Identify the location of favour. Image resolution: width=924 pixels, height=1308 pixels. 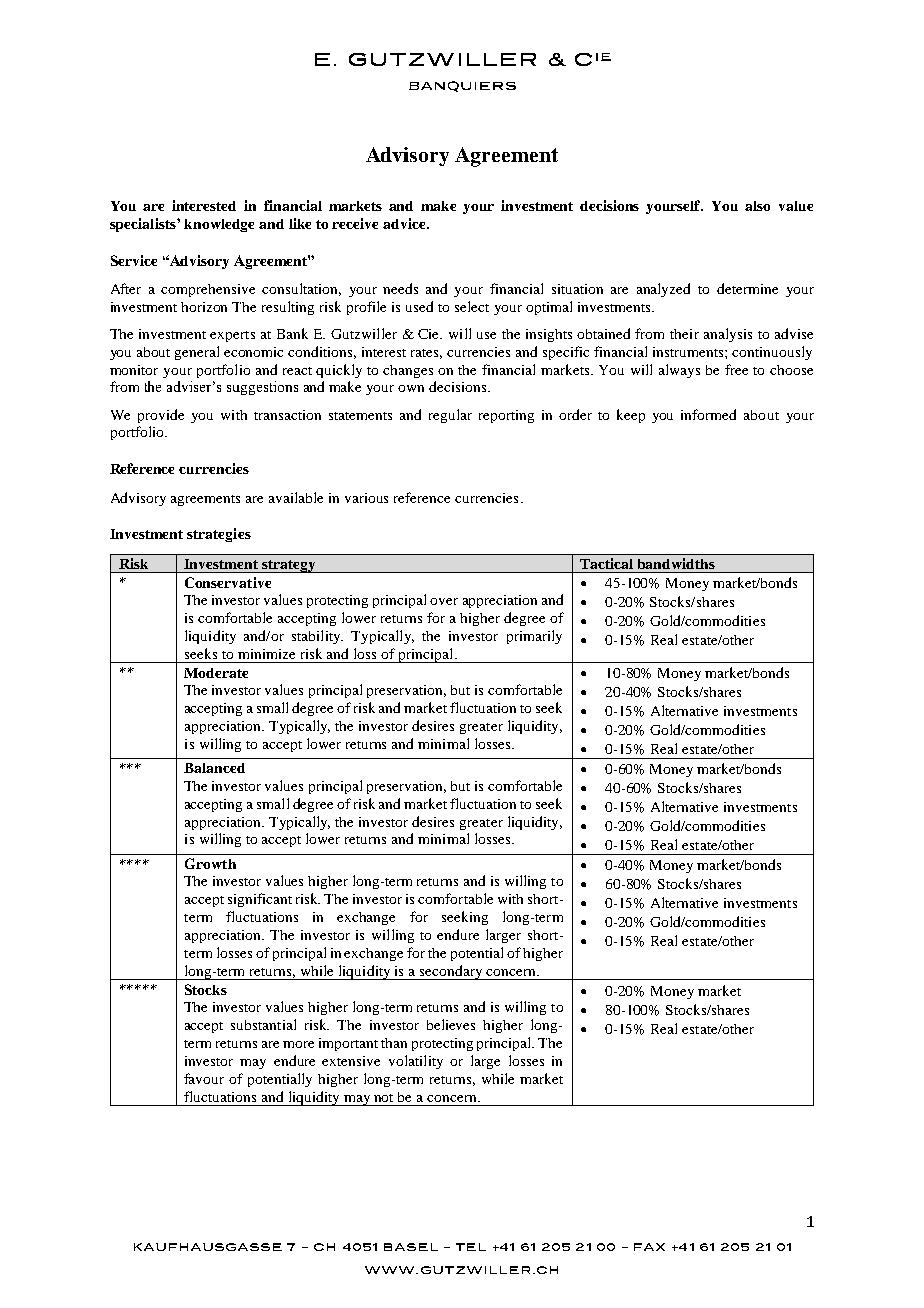
(204, 1078).
